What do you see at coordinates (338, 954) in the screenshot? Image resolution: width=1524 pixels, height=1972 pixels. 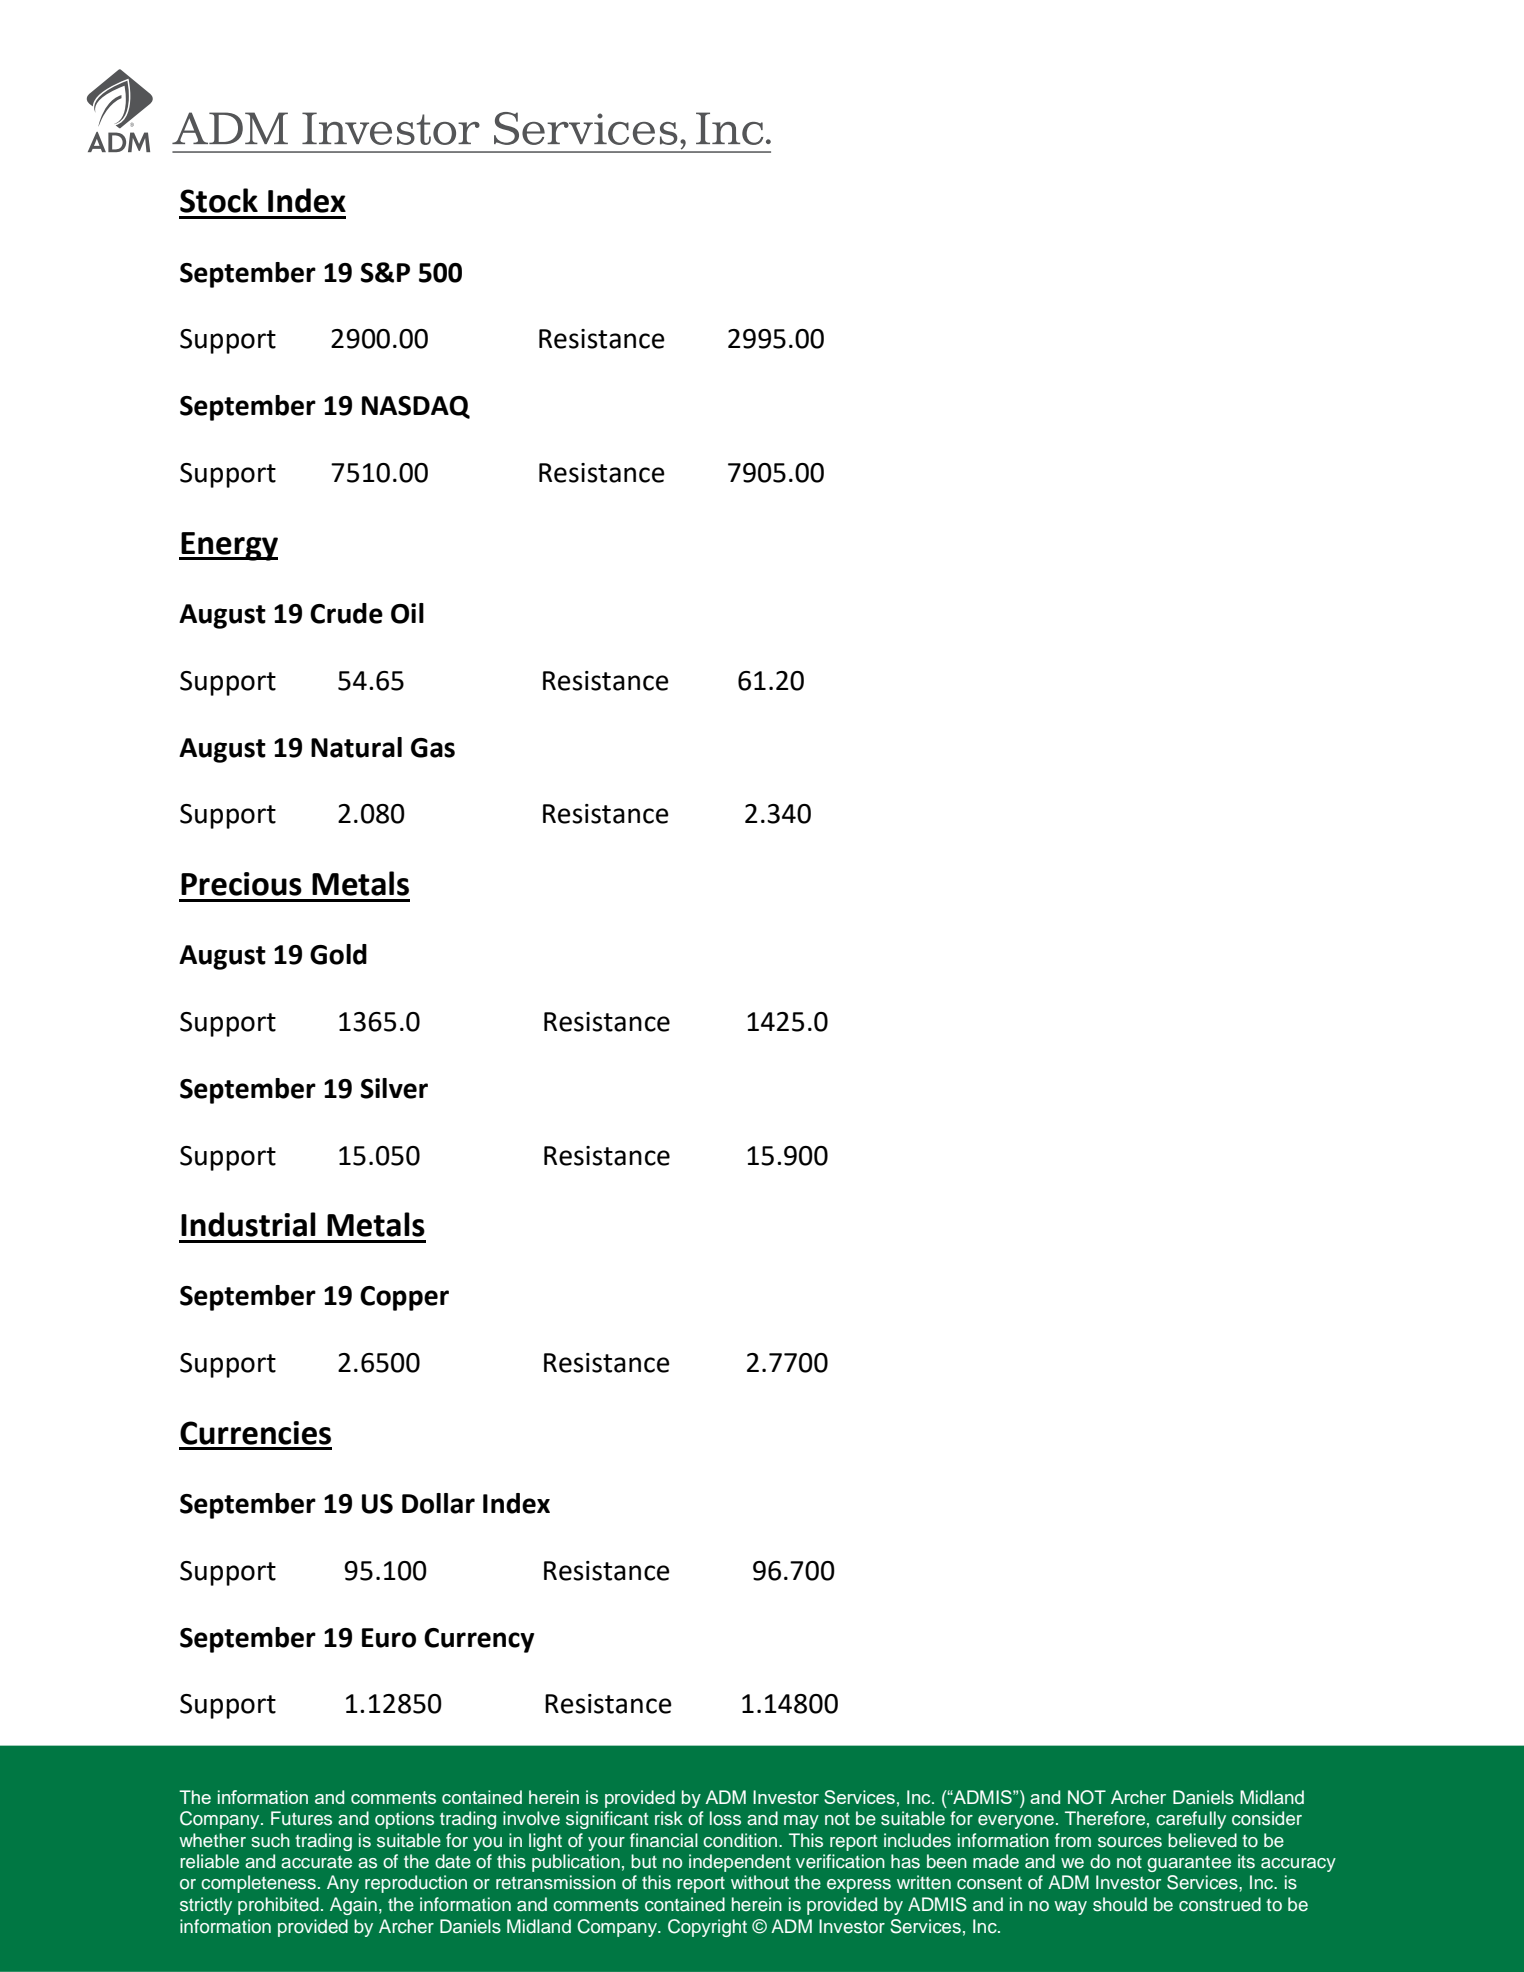 I see `Gold` at bounding box center [338, 954].
